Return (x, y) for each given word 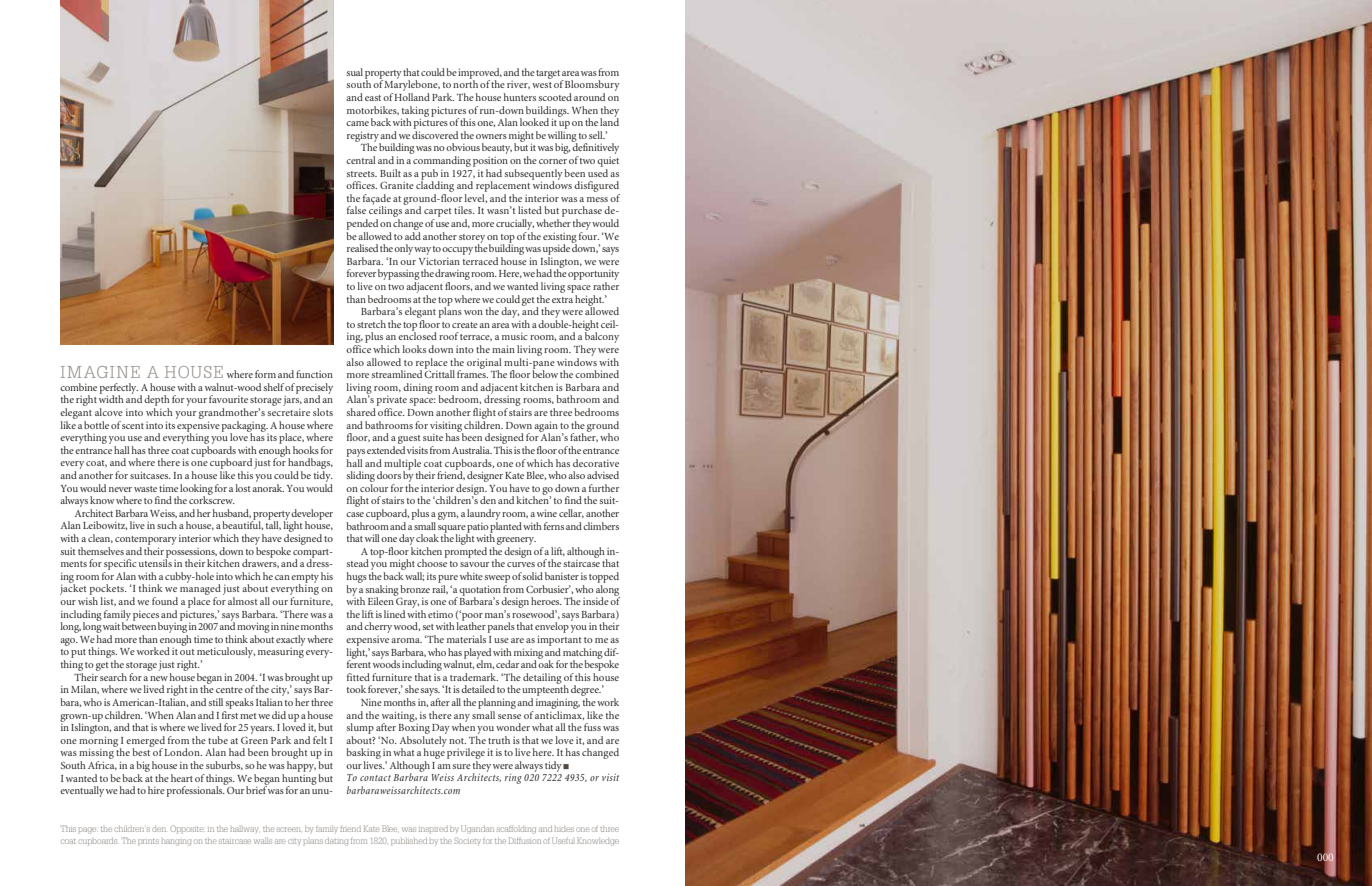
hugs (356, 577)
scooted (555, 97)
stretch (371, 324)
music (515, 336)
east (373, 98)
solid (533, 576)
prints (148, 842)
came (357, 123)
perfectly (119, 389)
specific (120, 564)
